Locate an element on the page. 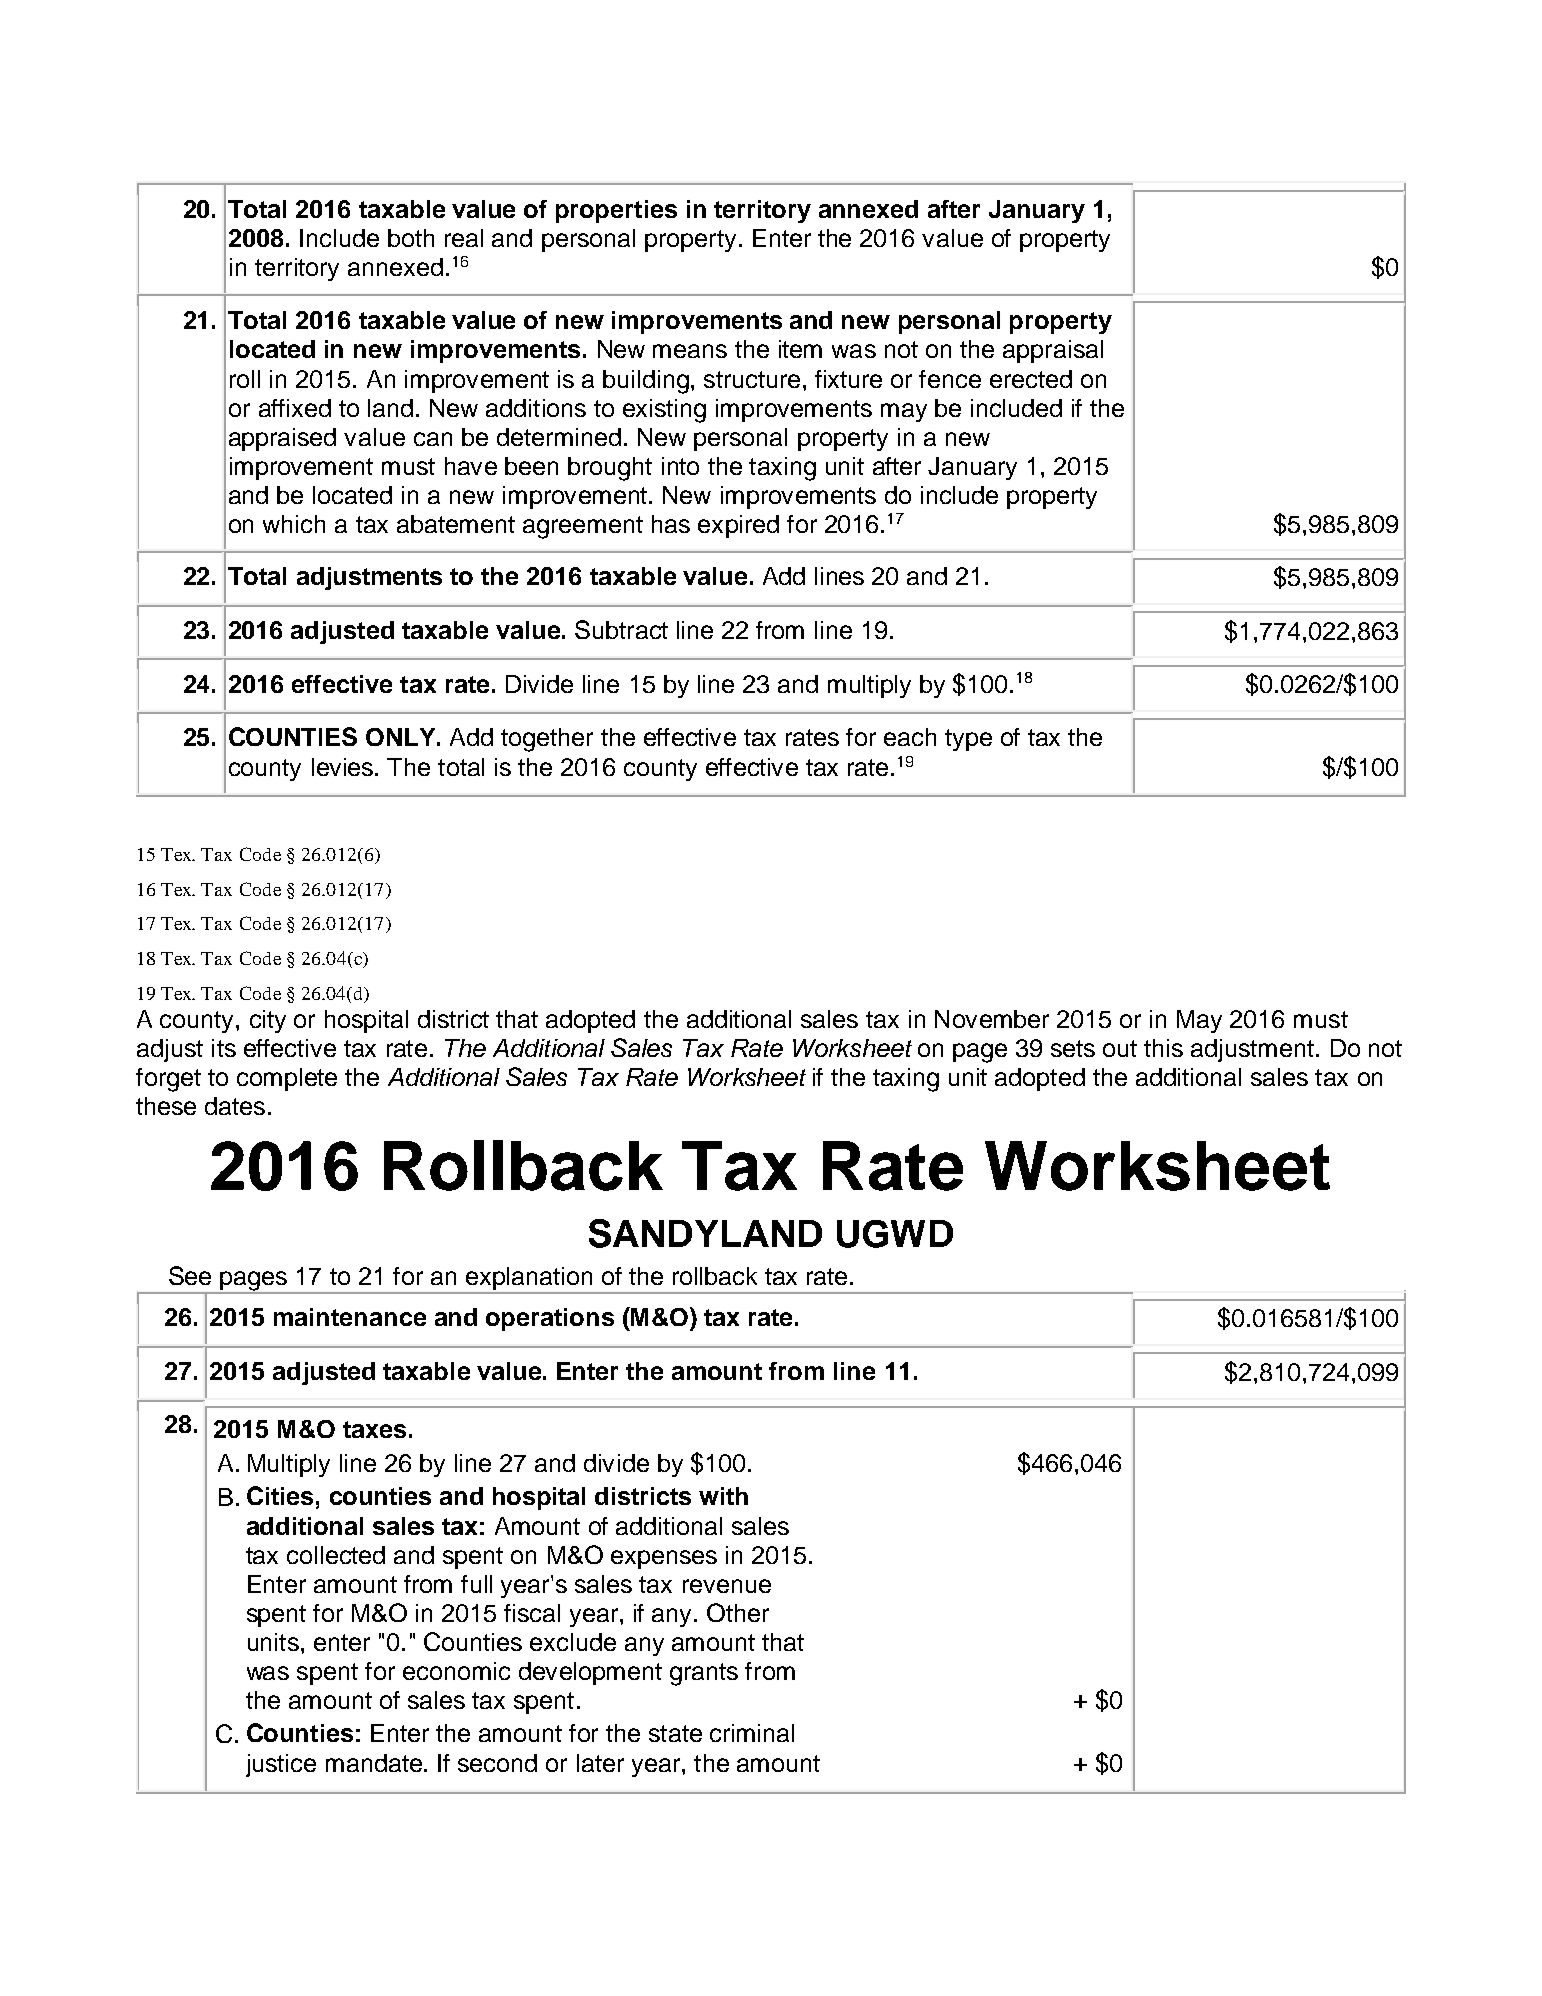  appraisal is located at coordinates (1053, 351).
